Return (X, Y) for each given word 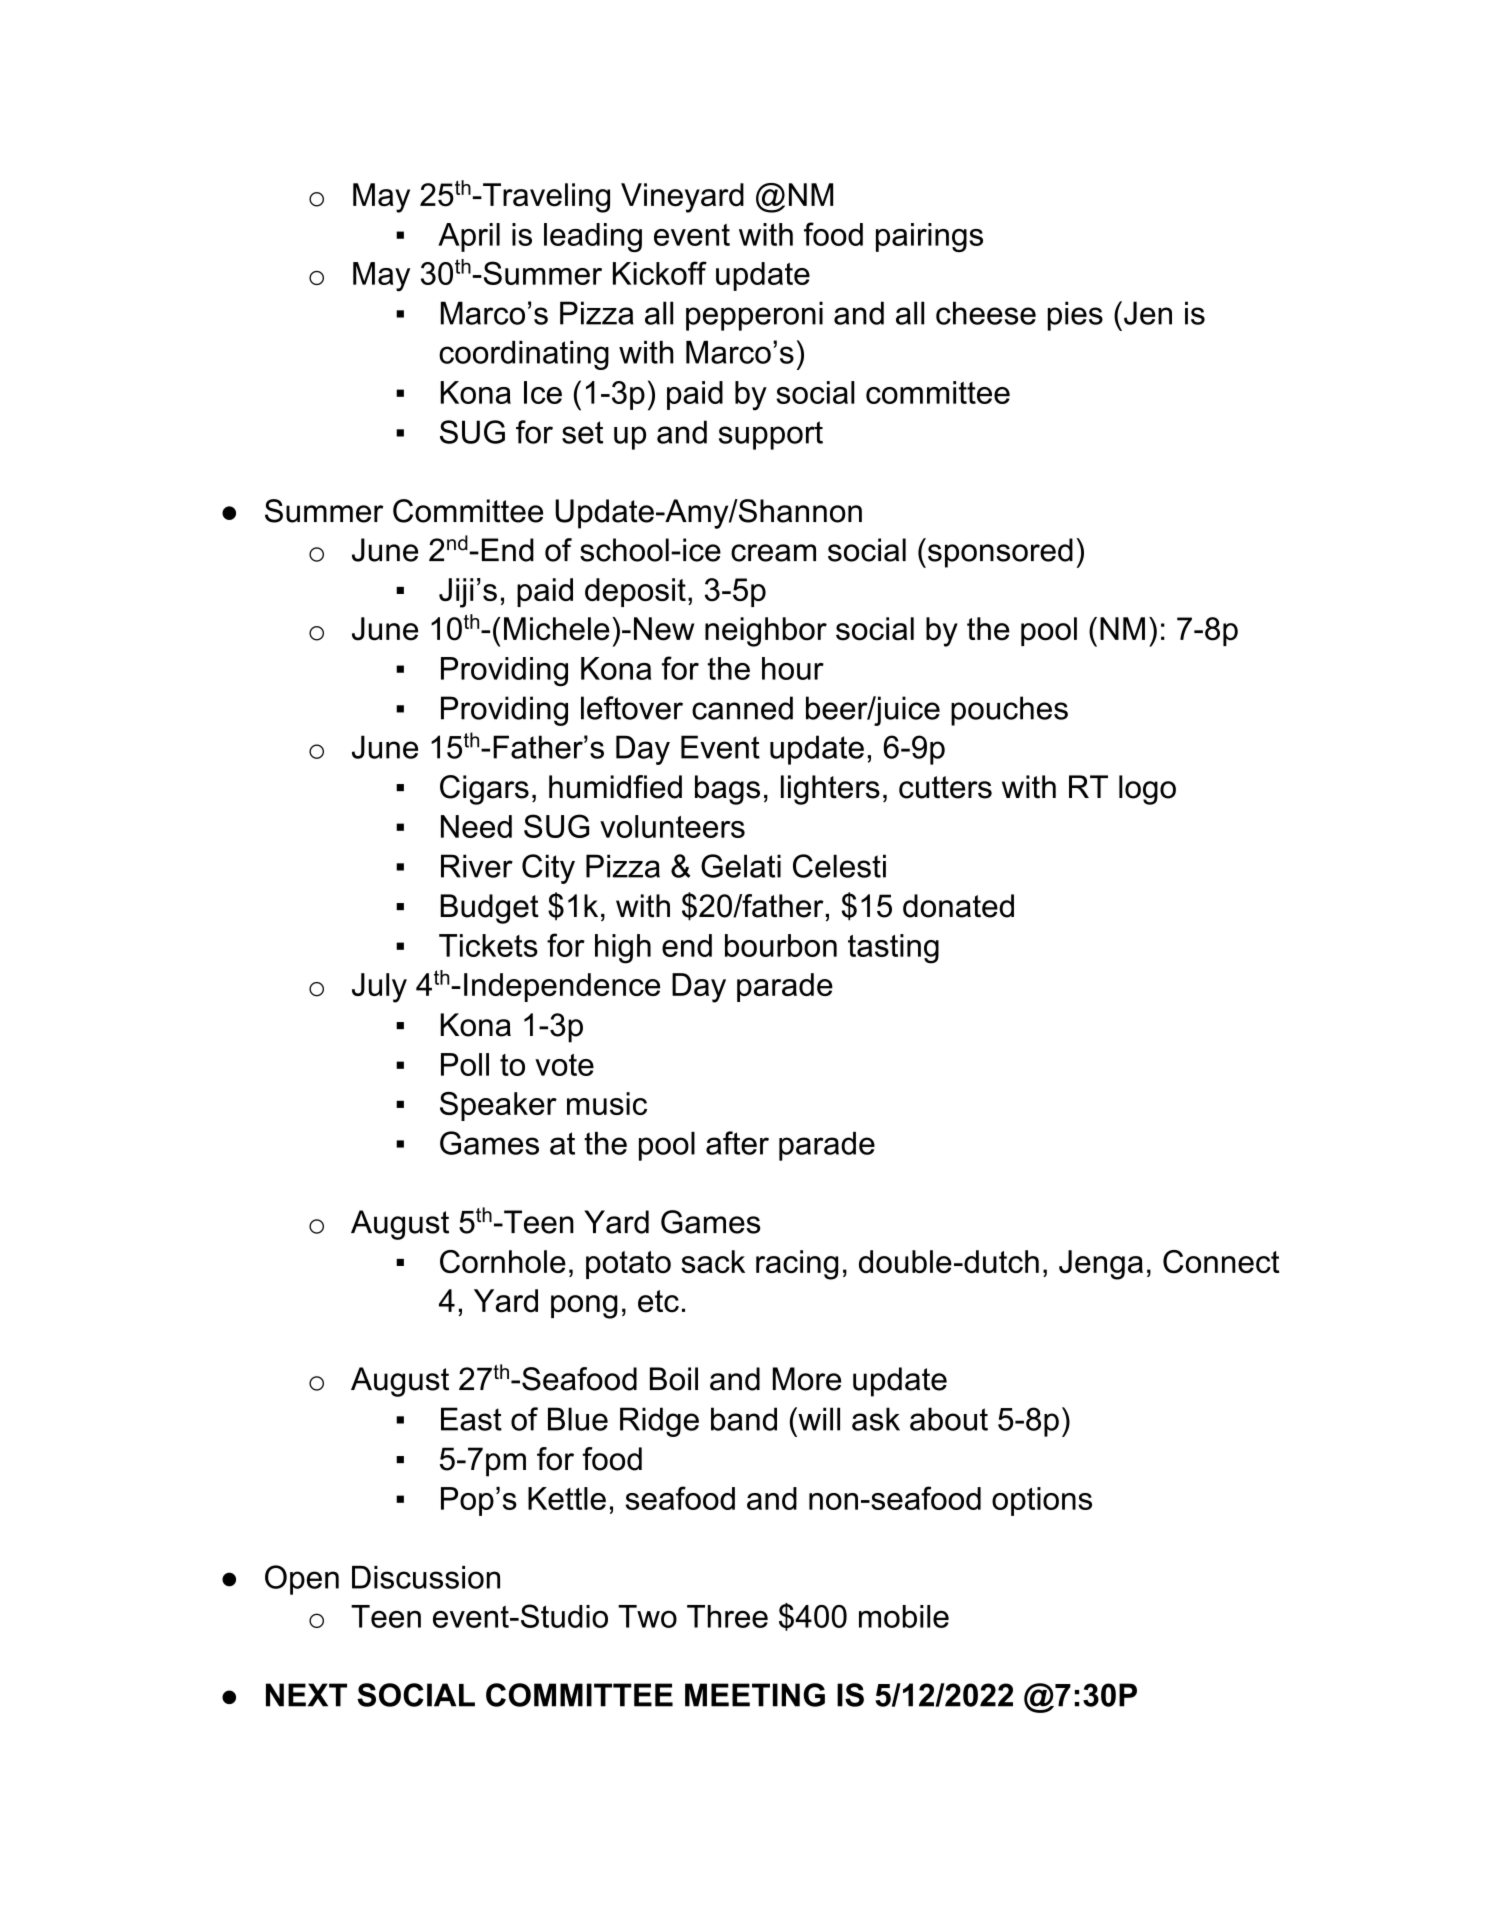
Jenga (1101, 1265)
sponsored (1000, 553)
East (471, 1419)
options (1042, 1501)
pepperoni (754, 316)
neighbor (766, 632)
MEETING (755, 1695)
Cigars (484, 790)
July (379, 988)
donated (958, 906)
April (469, 237)
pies (1075, 316)
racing (797, 1265)
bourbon (781, 945)
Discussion (426, 1577)
